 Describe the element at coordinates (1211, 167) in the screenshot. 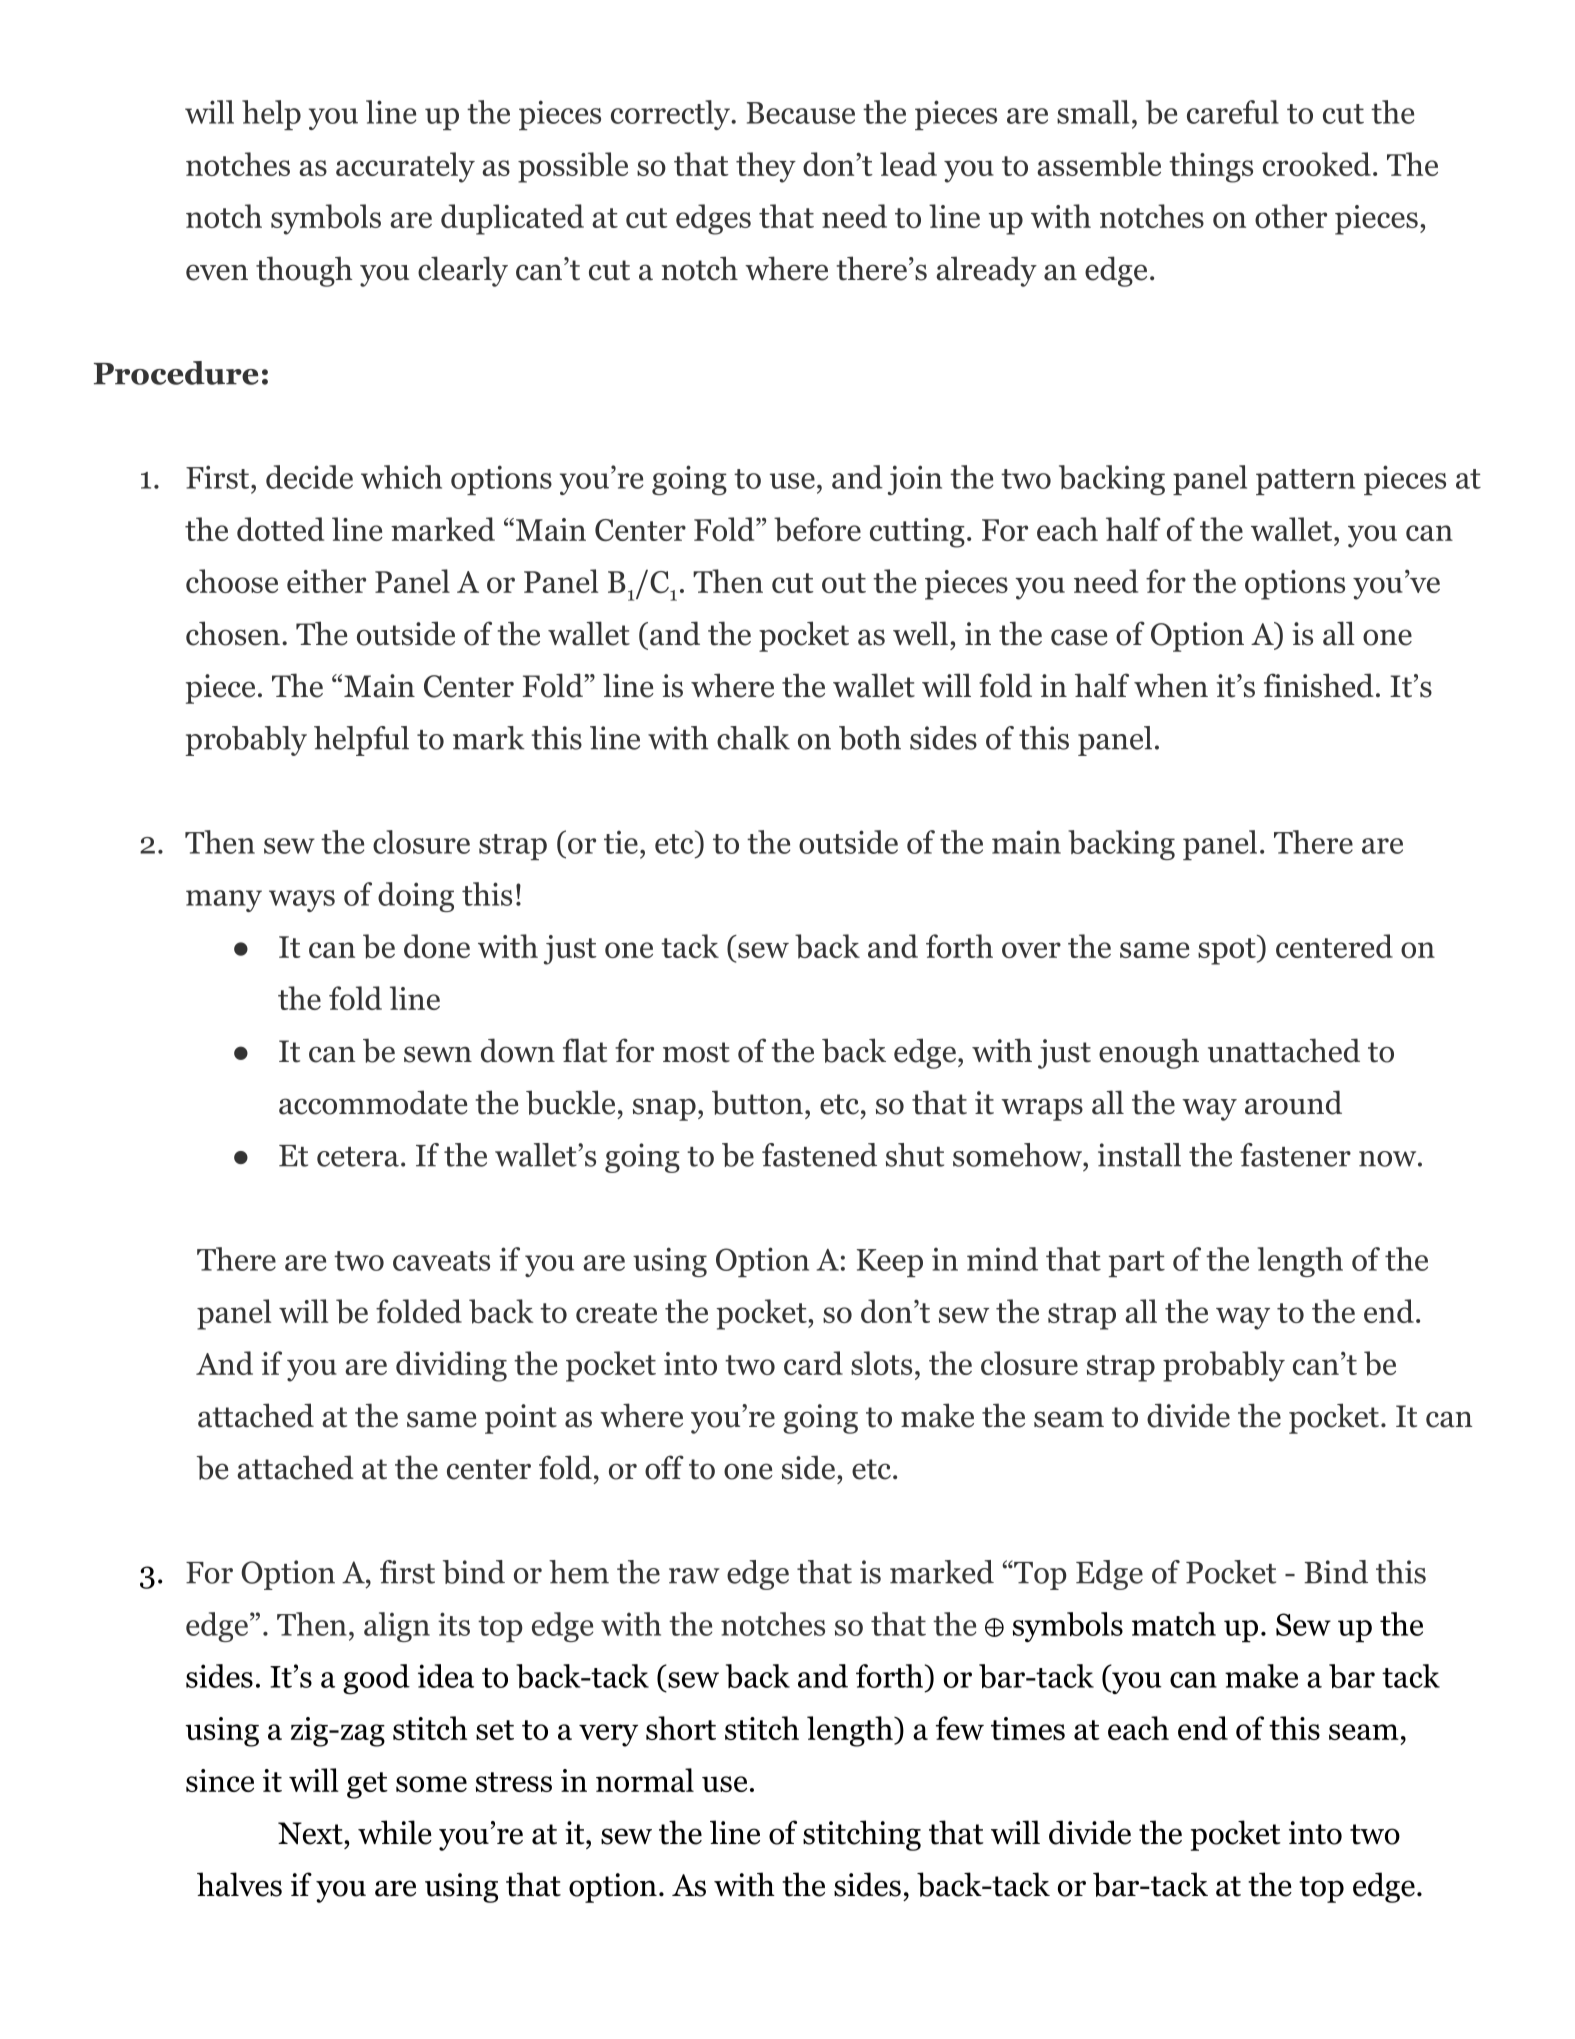

I see `things` at that location.
